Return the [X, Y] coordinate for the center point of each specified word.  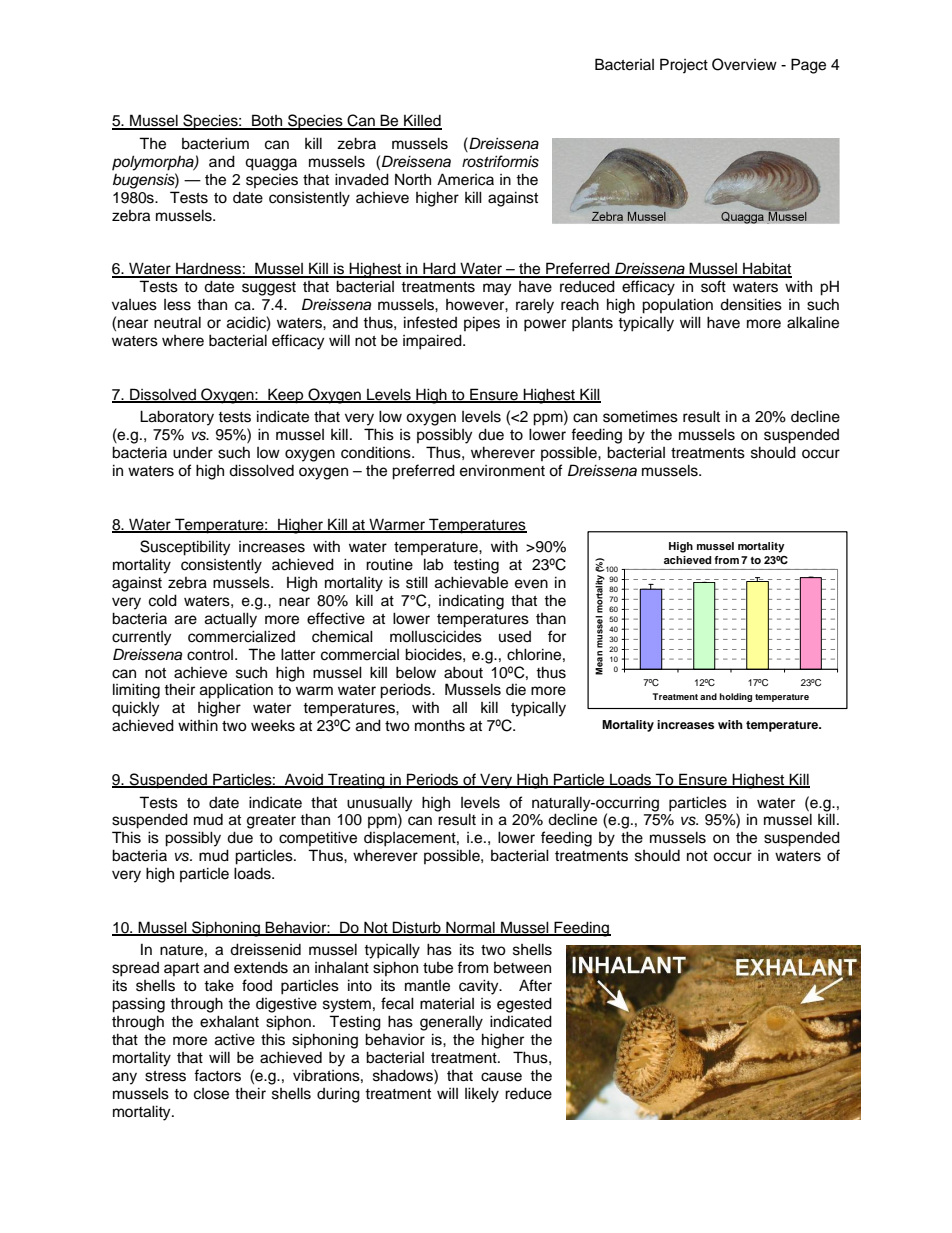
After [535, 985]
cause [501, 1077]
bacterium [215, 143]
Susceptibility [185, 548]
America [465, 179]
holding [735, 697]
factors [217, 1075]
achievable [471, 582]
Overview [744, 64]
